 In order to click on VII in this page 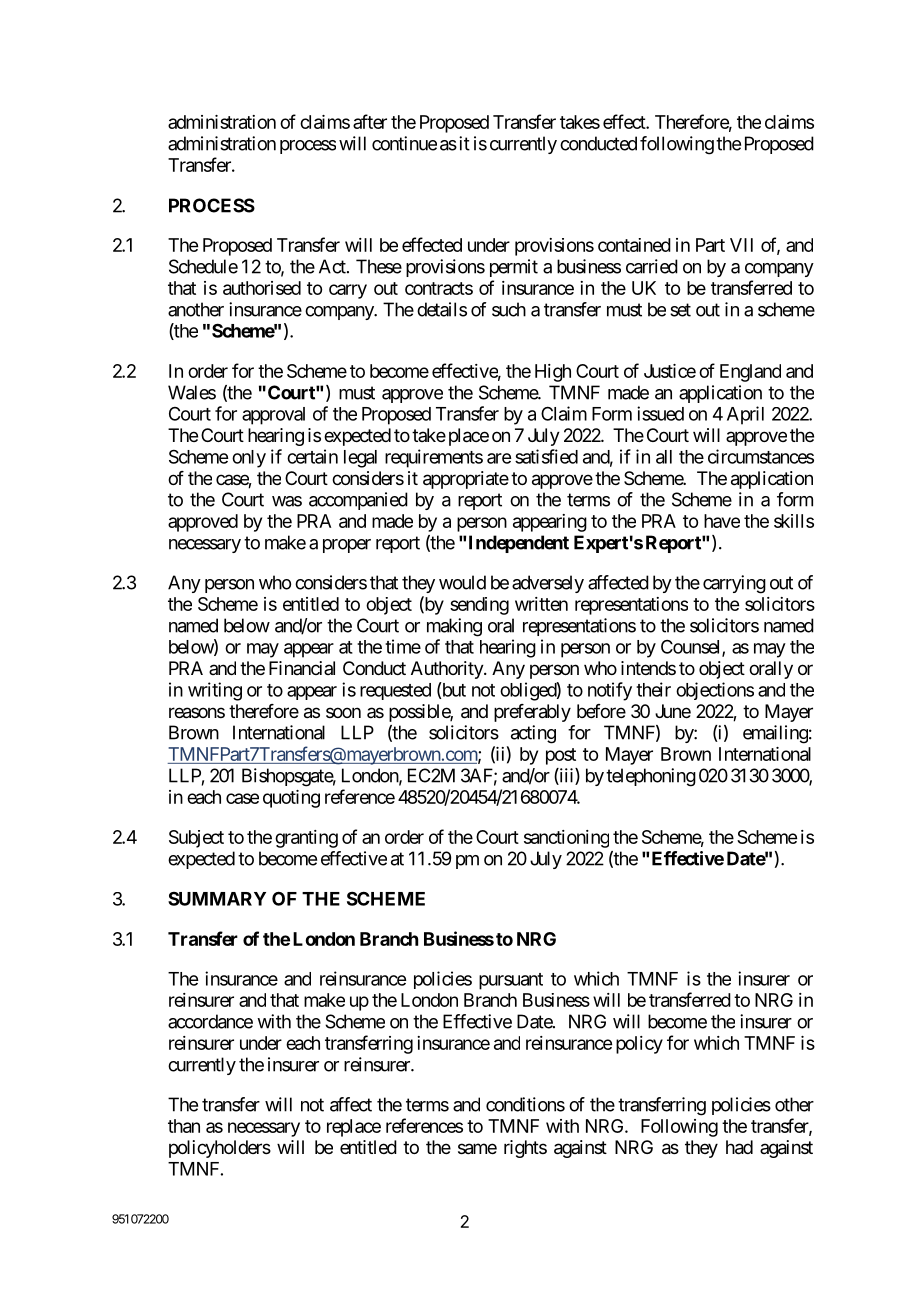, I will do `click(741, 245)`.
